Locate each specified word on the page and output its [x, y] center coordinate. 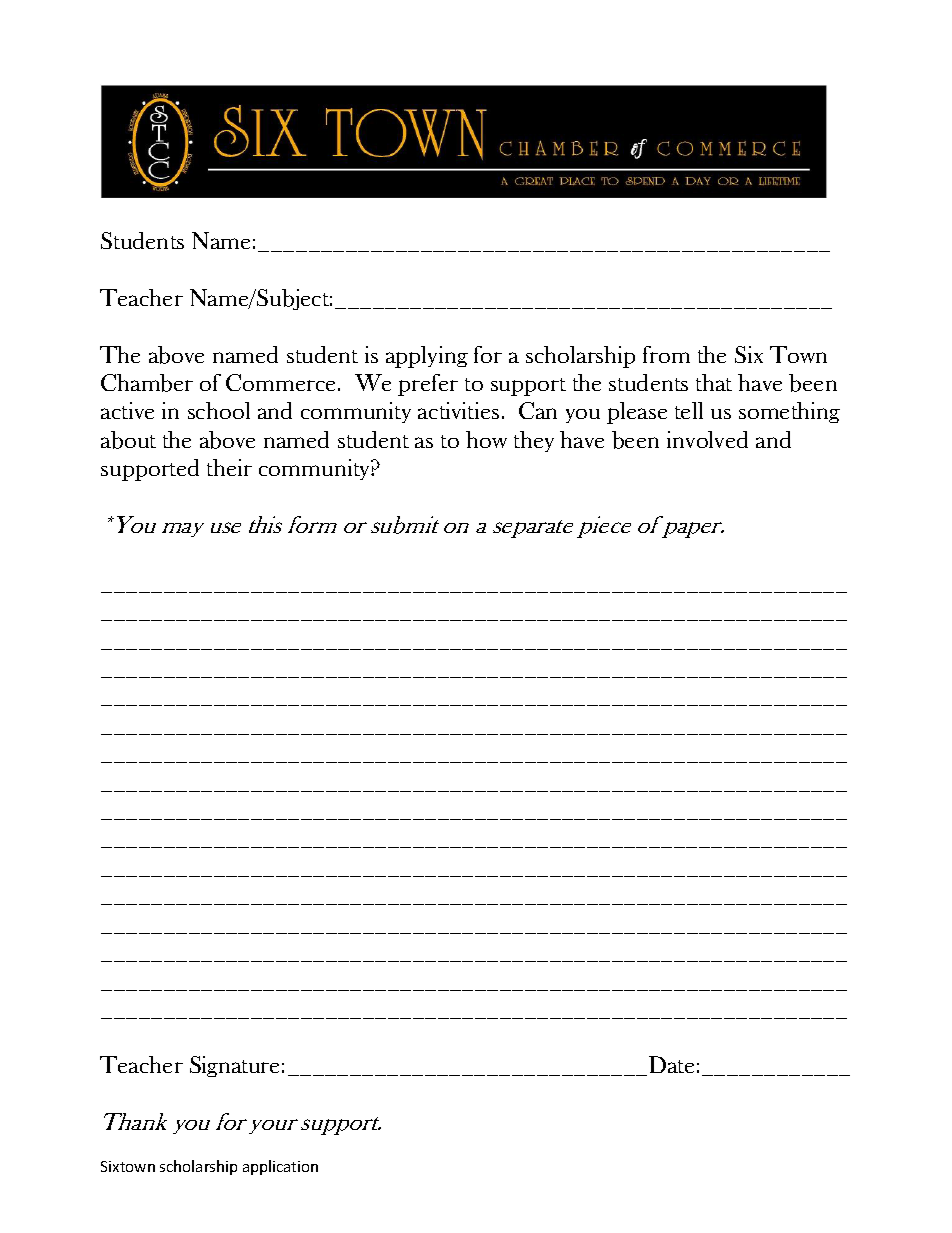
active [127, 410]
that [714, 382]
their [229, 467]
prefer [428, 385]
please [637, 413]
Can [538, 410]
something [789, 412]
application [280, 1167]
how [486, 439]
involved [707, 439]
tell [689, 410]
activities [458, 410]
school [219, 410]
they [534, 441]
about [128, 440]
